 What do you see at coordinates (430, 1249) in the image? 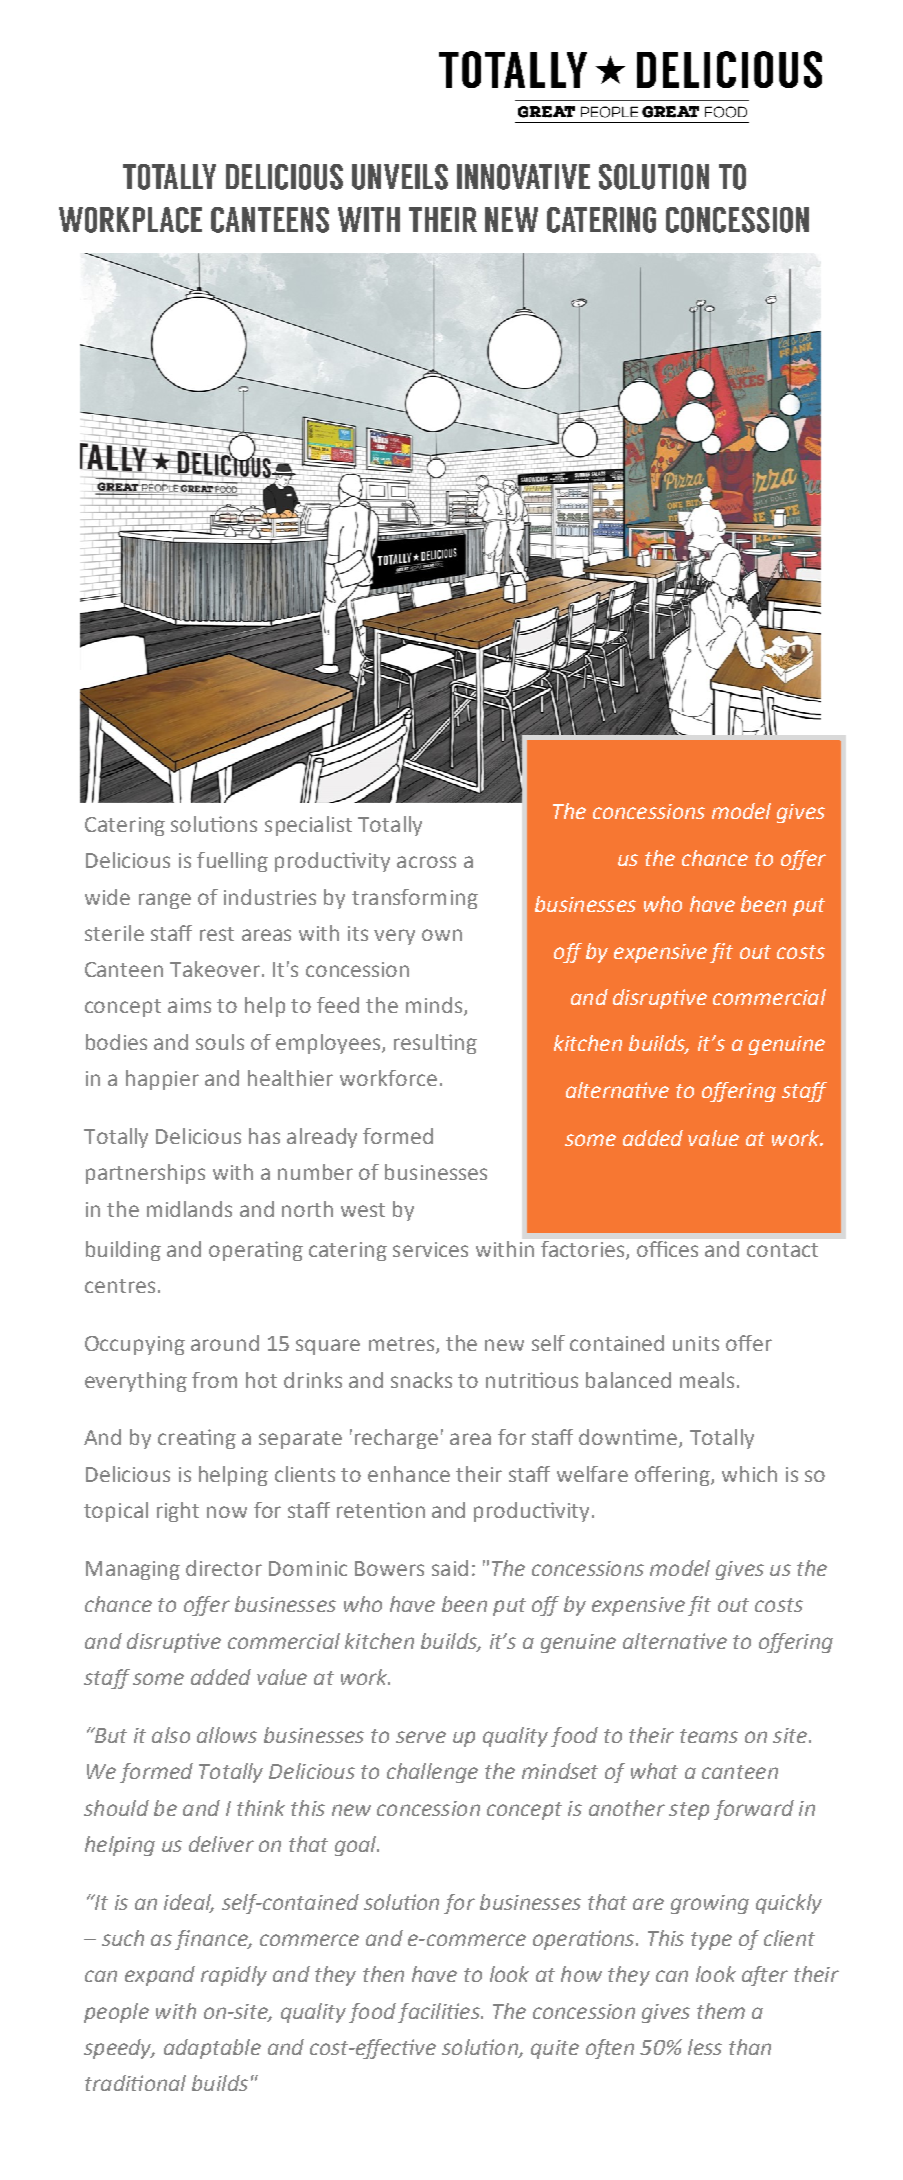
I see `services` at bounding box center [430, 1249].
